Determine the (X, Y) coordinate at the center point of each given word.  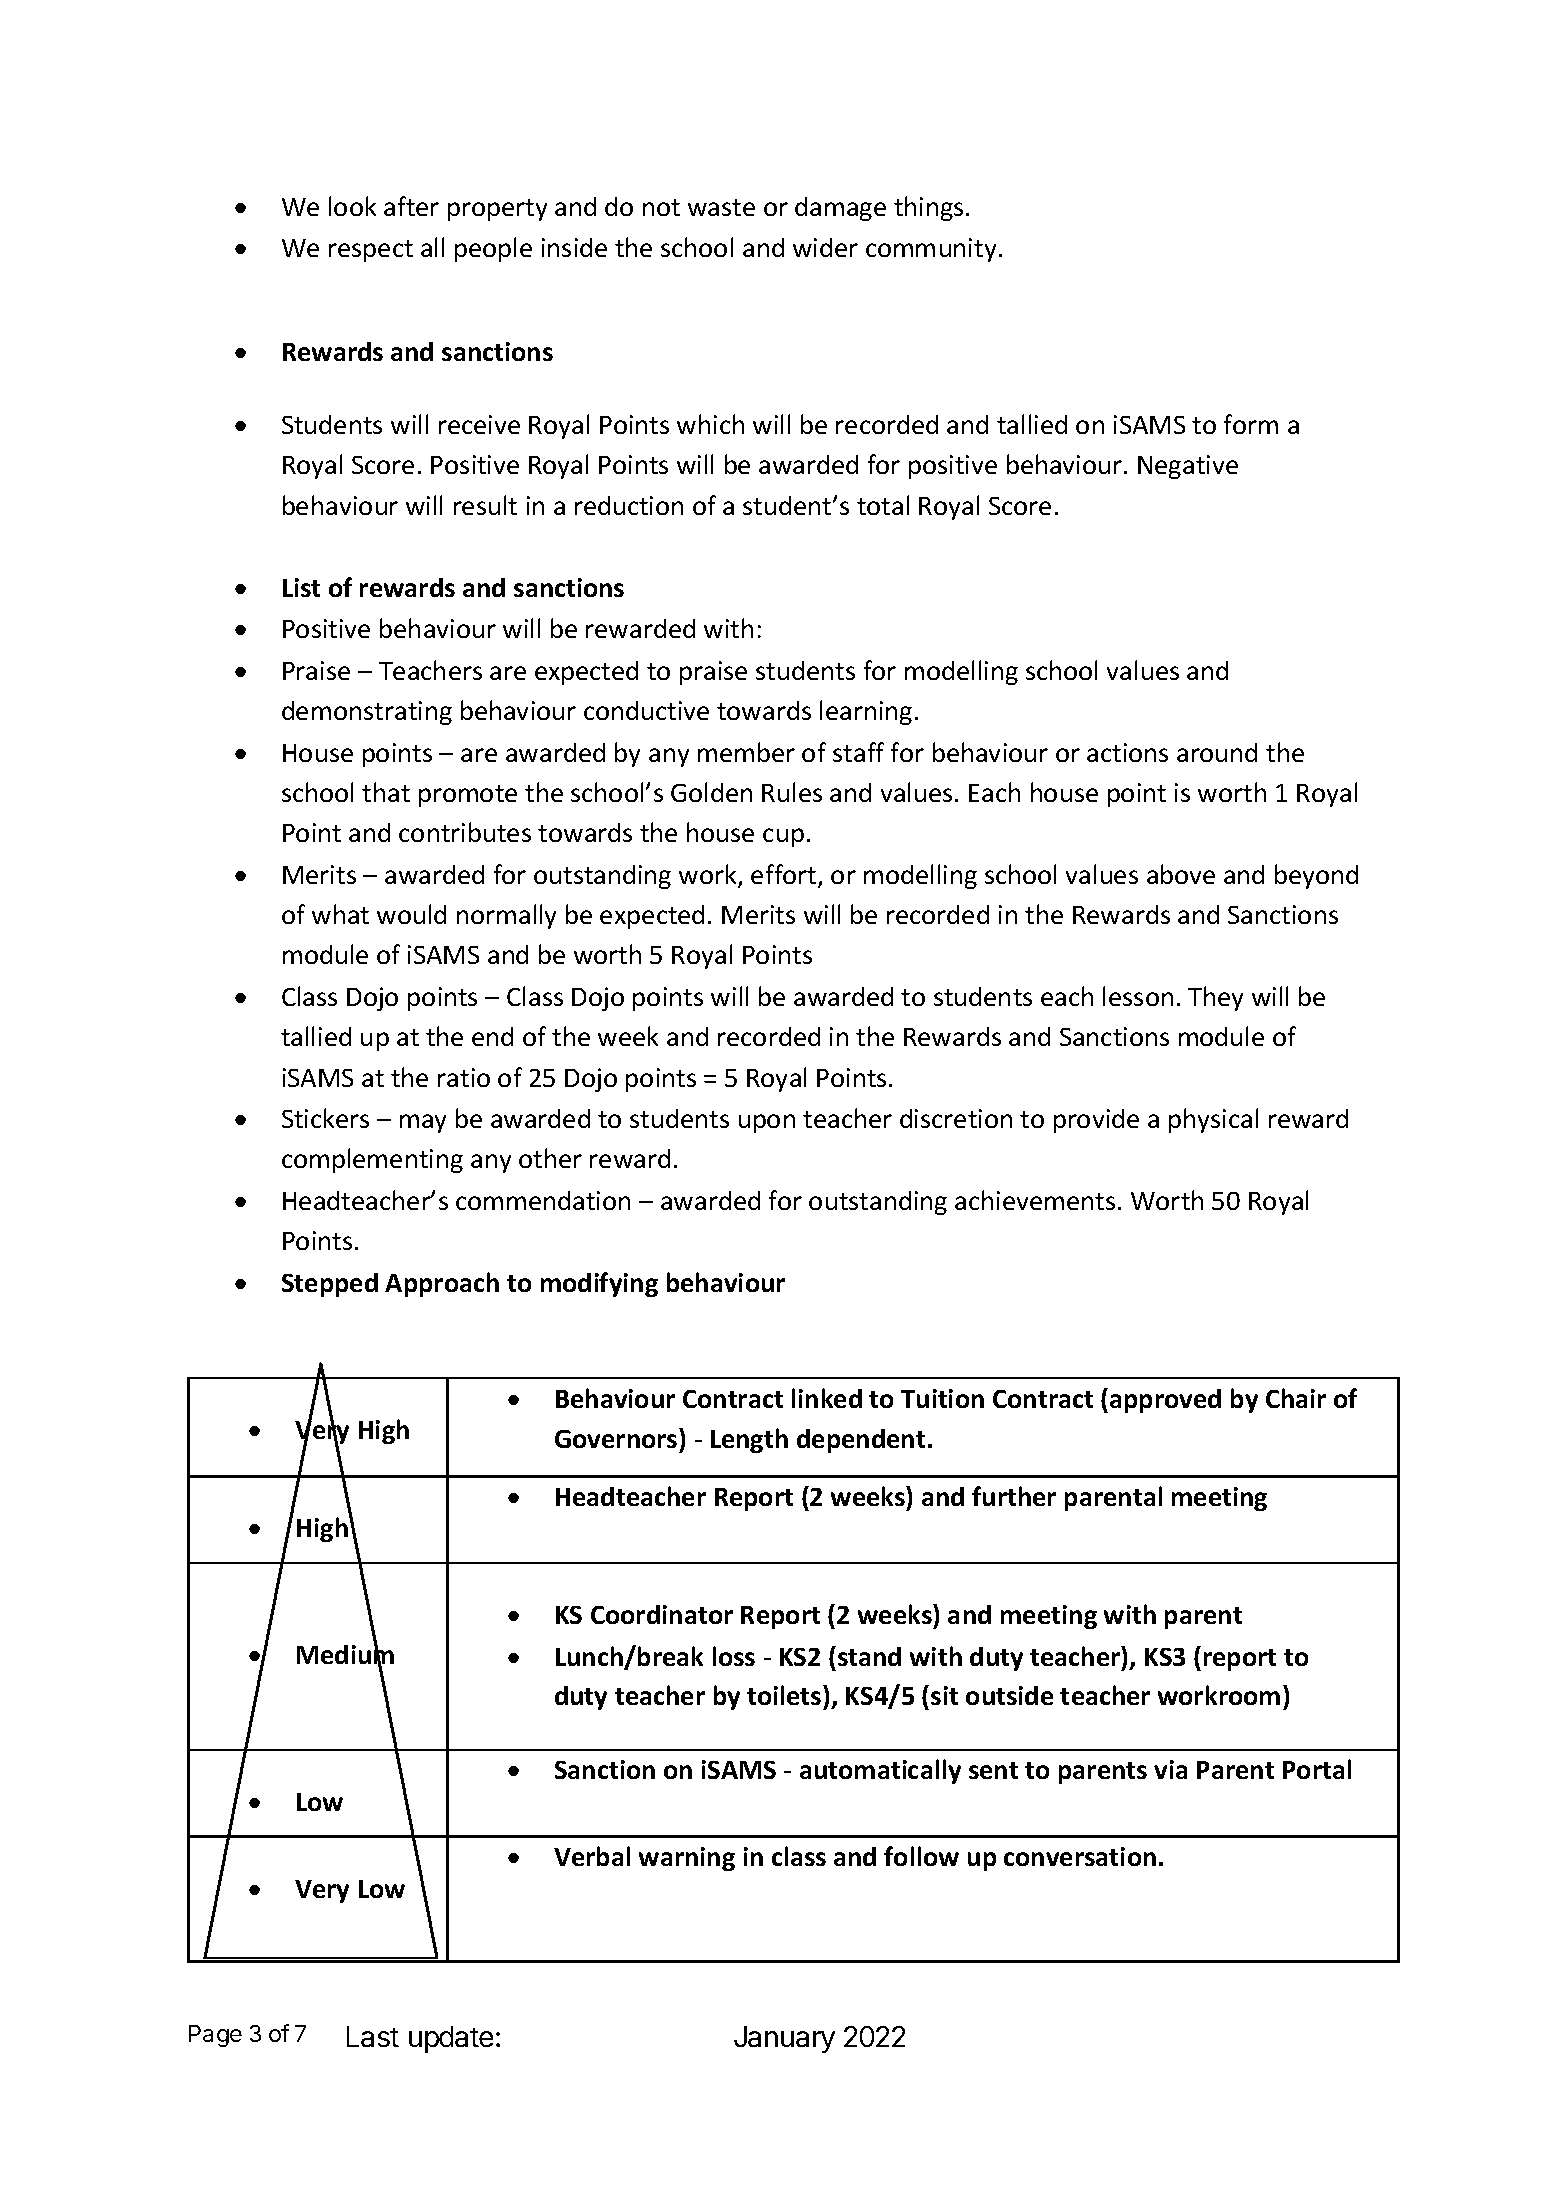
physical (1213, 1120)
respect (371, 251)
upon (767, 1123)
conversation (1080, 1856)
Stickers (325, 1118)
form (1251, 424)
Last (373, 2036)
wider (825, 247)
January (784, 2039)
